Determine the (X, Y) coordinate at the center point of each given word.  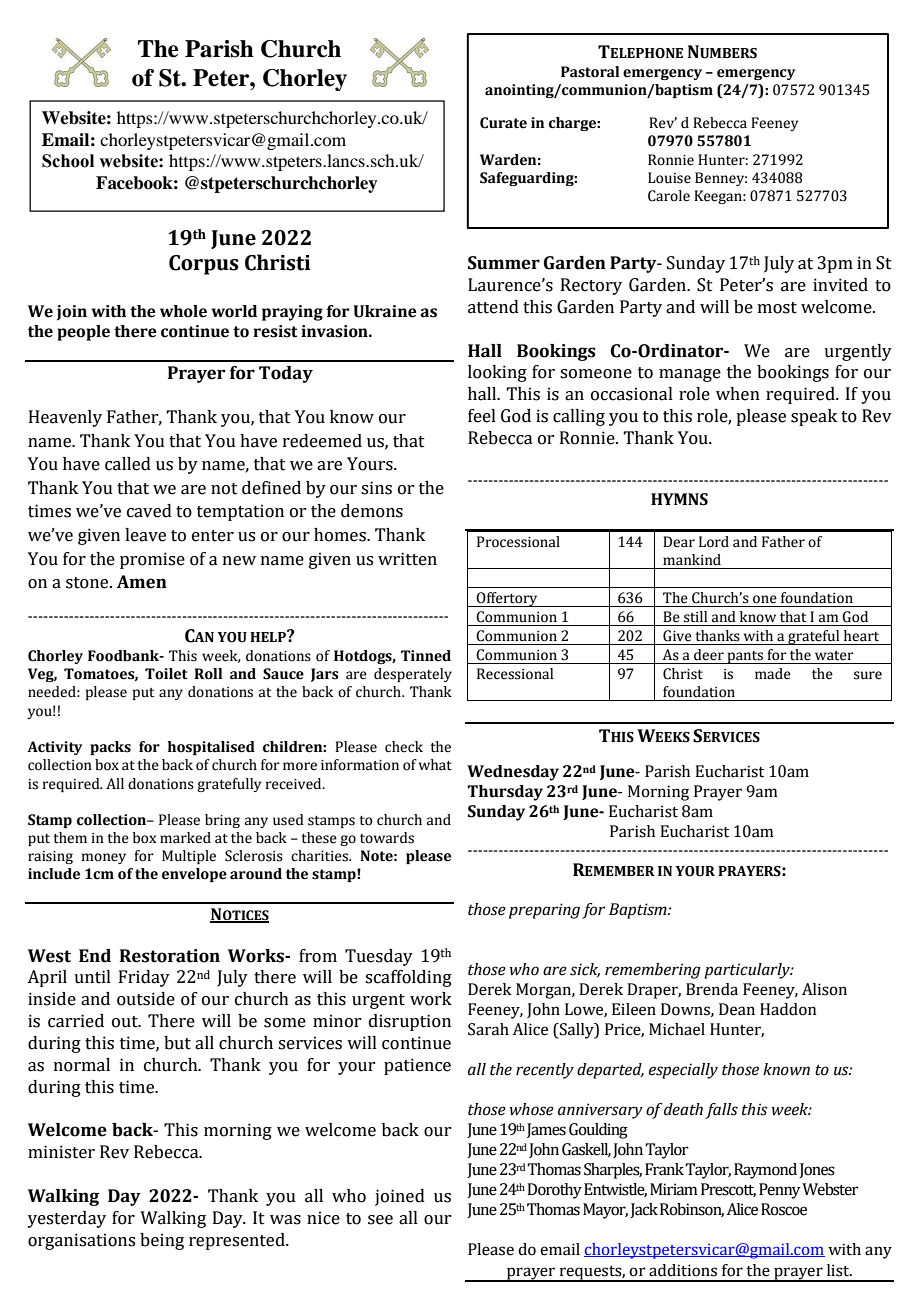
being (162, 1241)
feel (482, 416)
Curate (503, 123)
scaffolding (408, 978)
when (738, 394)
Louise (669, 178)
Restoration (170, 956)
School (68, 161)
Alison (824, 989)
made (773, 674)
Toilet (166, 674)
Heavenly (65, 418)
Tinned (426, 656)
